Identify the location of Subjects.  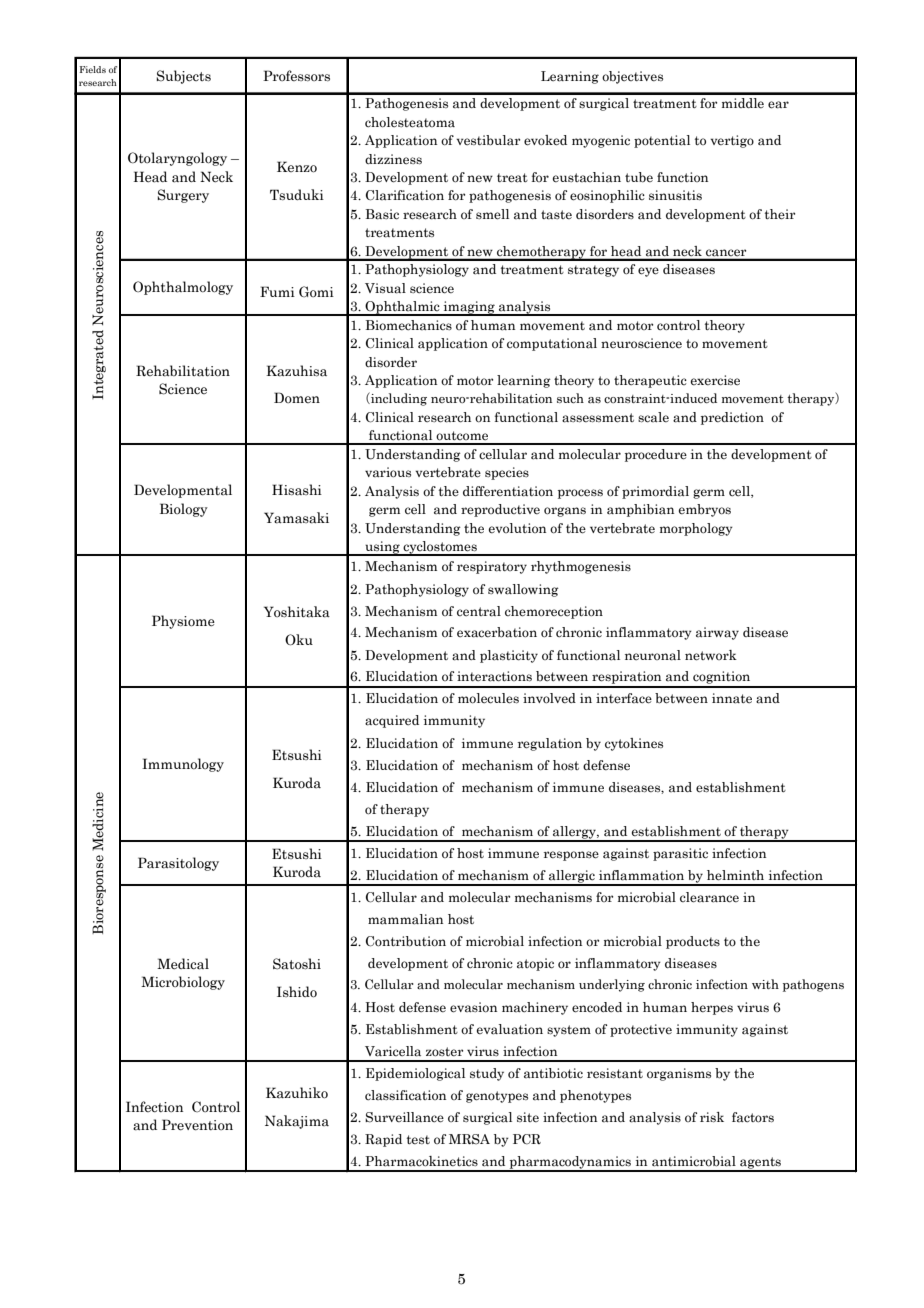
(183, 77).
